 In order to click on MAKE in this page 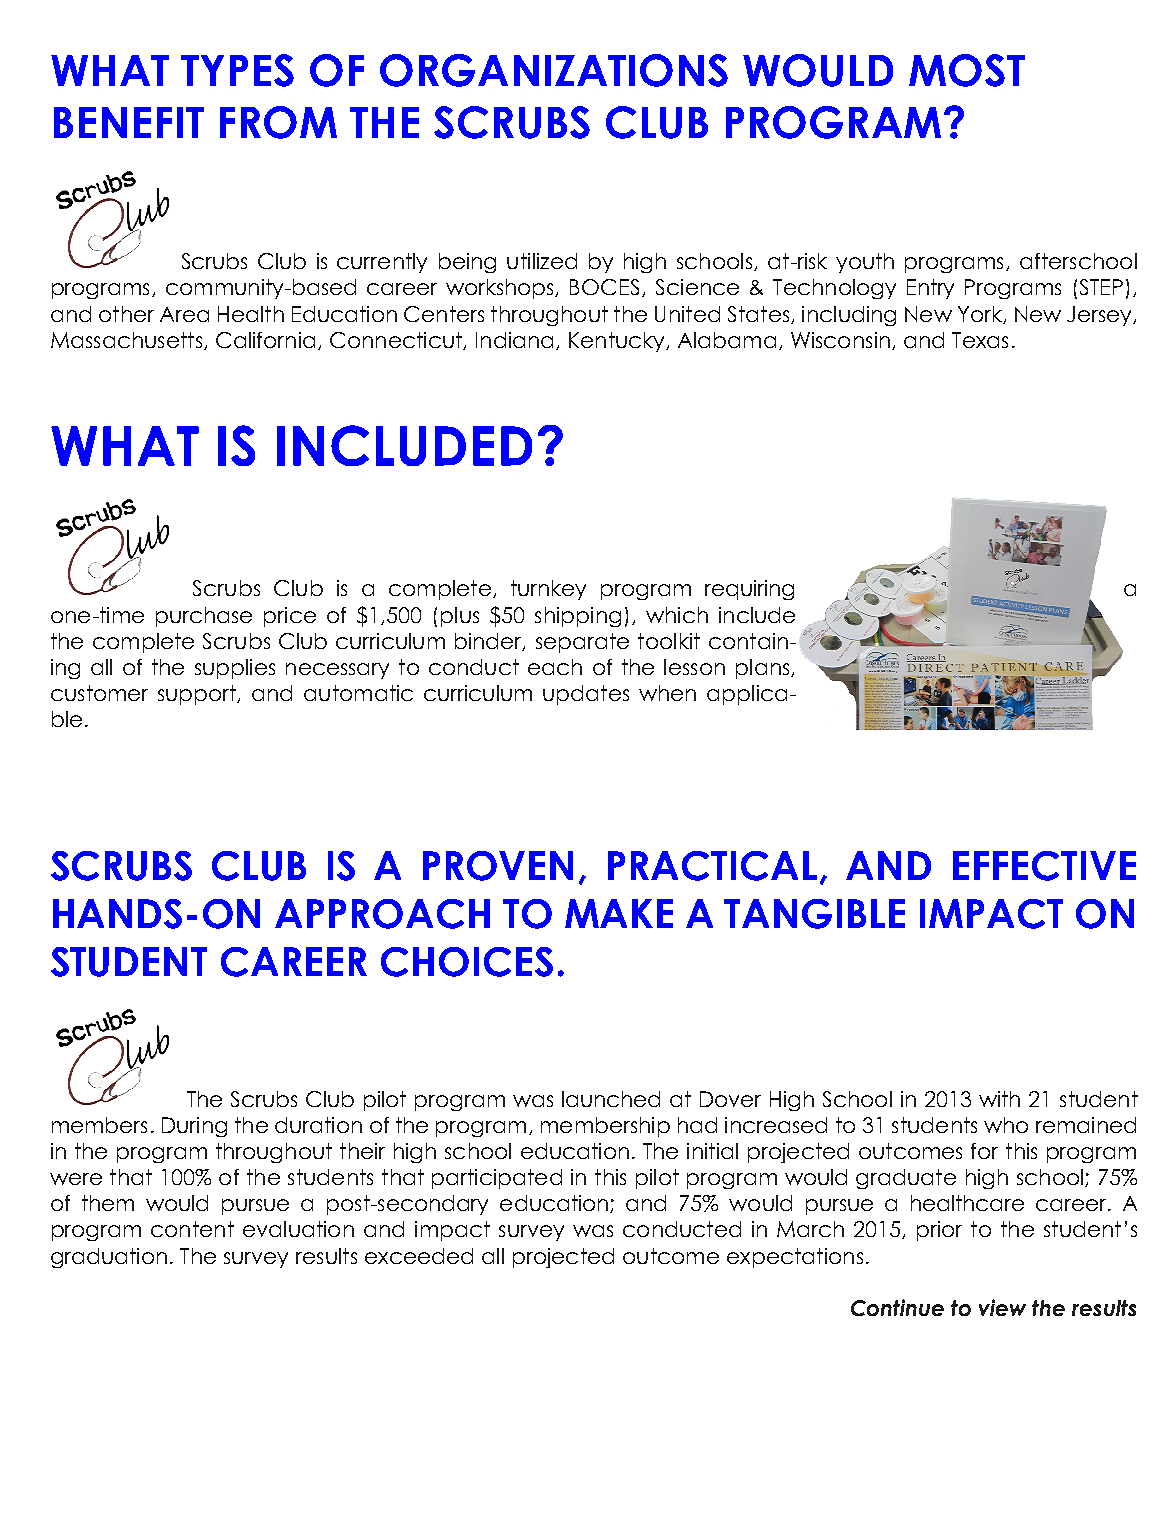, I will do `click(619, 913)`.
